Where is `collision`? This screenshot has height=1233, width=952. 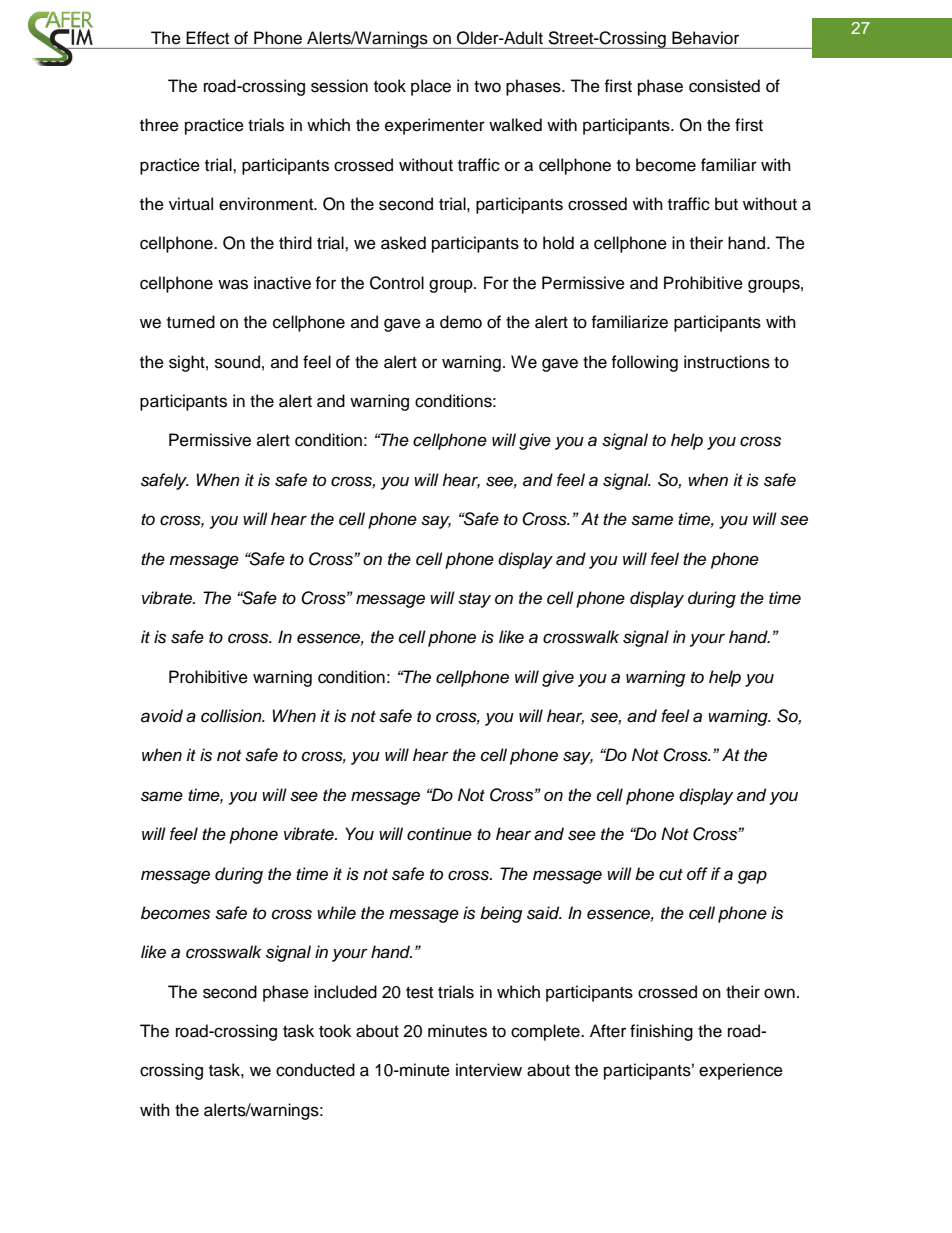 collision is located at coordinates (232, 716).
